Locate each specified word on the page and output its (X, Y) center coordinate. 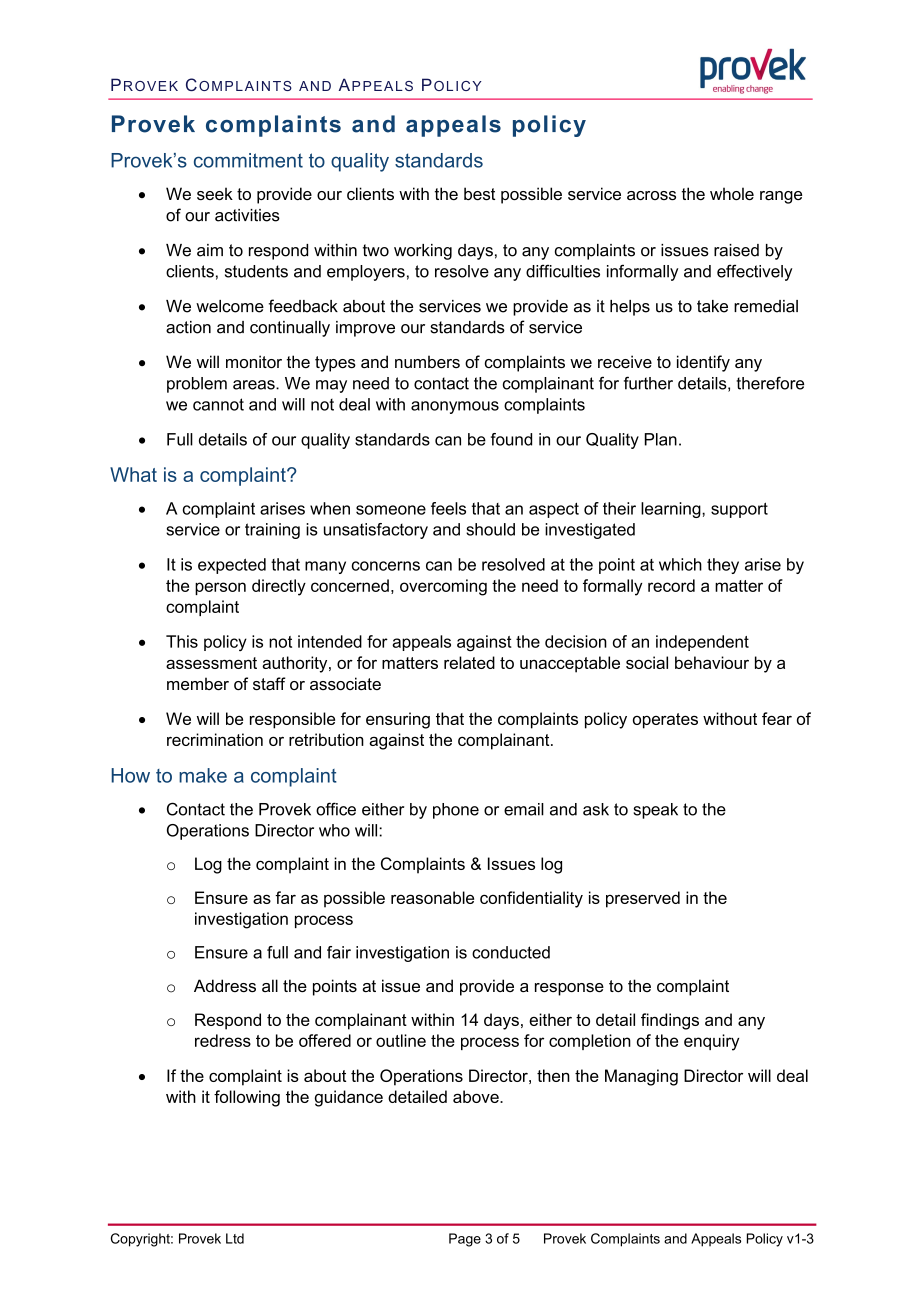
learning (672, 510)
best (479, 193)
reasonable (432, 897)
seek (215, 193)
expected (232, 566)
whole (732, 193)
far (285, 897)
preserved (643, 899)
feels (448, 508)
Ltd (235, 1238)
